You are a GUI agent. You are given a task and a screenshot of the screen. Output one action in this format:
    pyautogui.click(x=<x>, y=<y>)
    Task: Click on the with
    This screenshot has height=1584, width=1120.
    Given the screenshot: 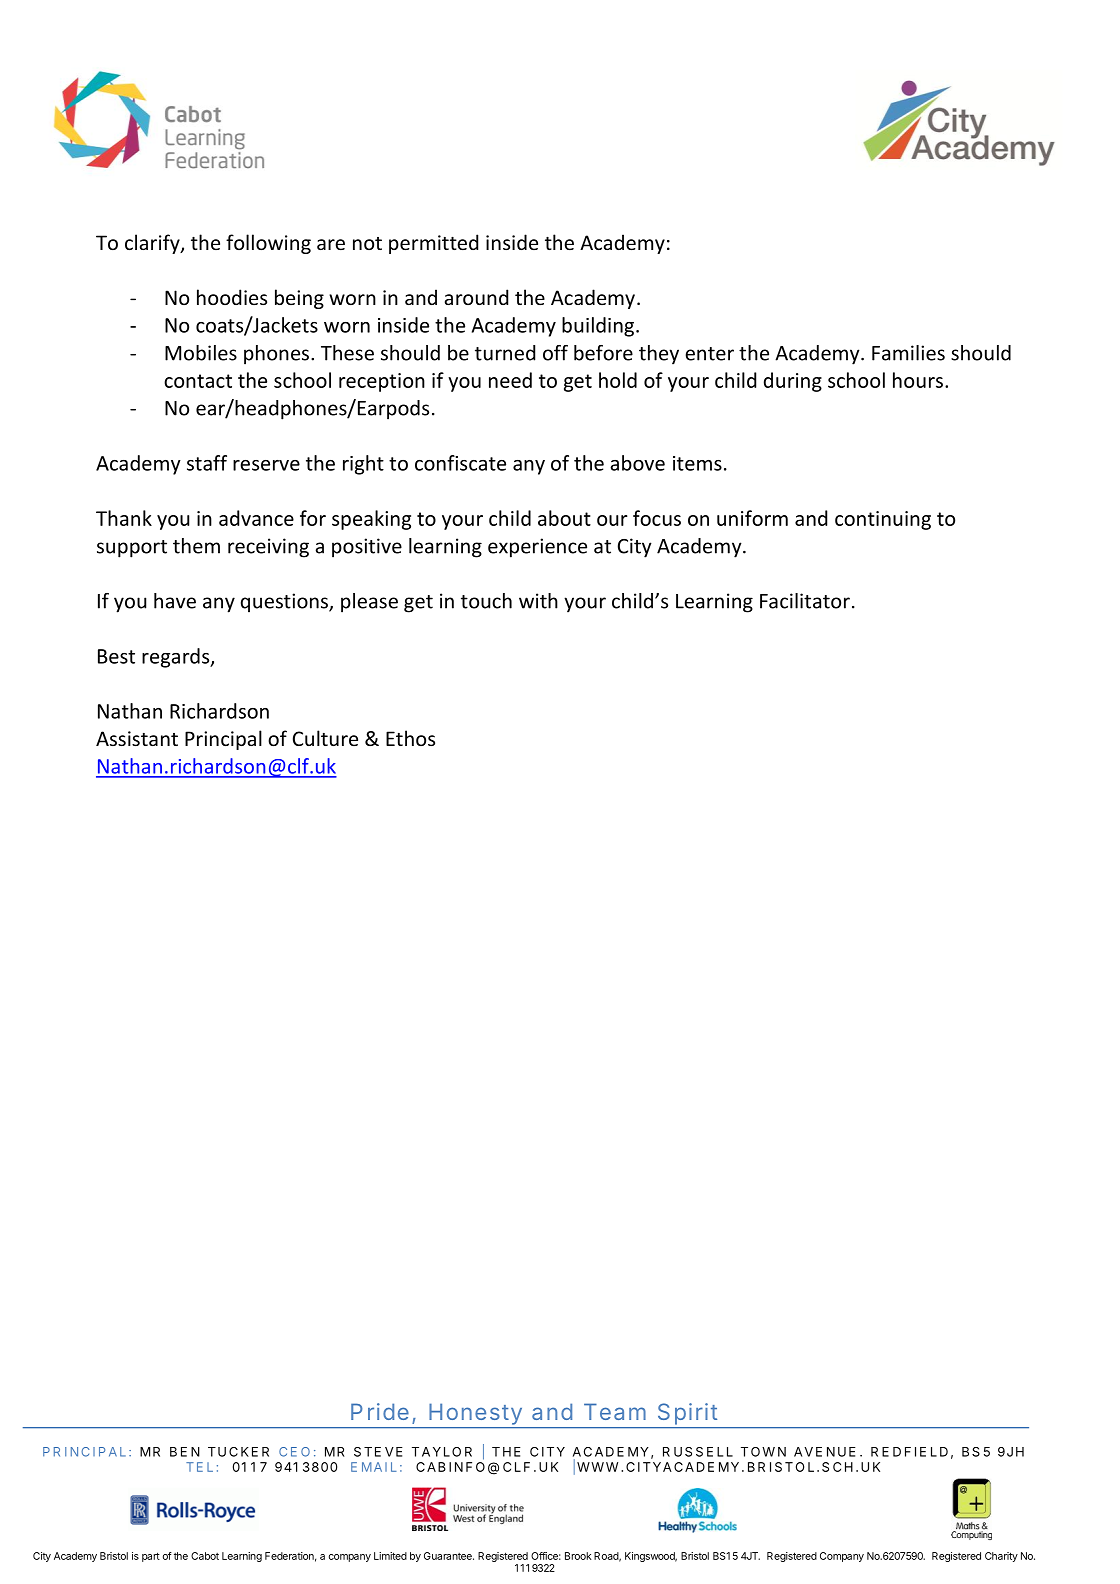 What is the action you would take?
    pyautogui.click(x=538, y=601)
